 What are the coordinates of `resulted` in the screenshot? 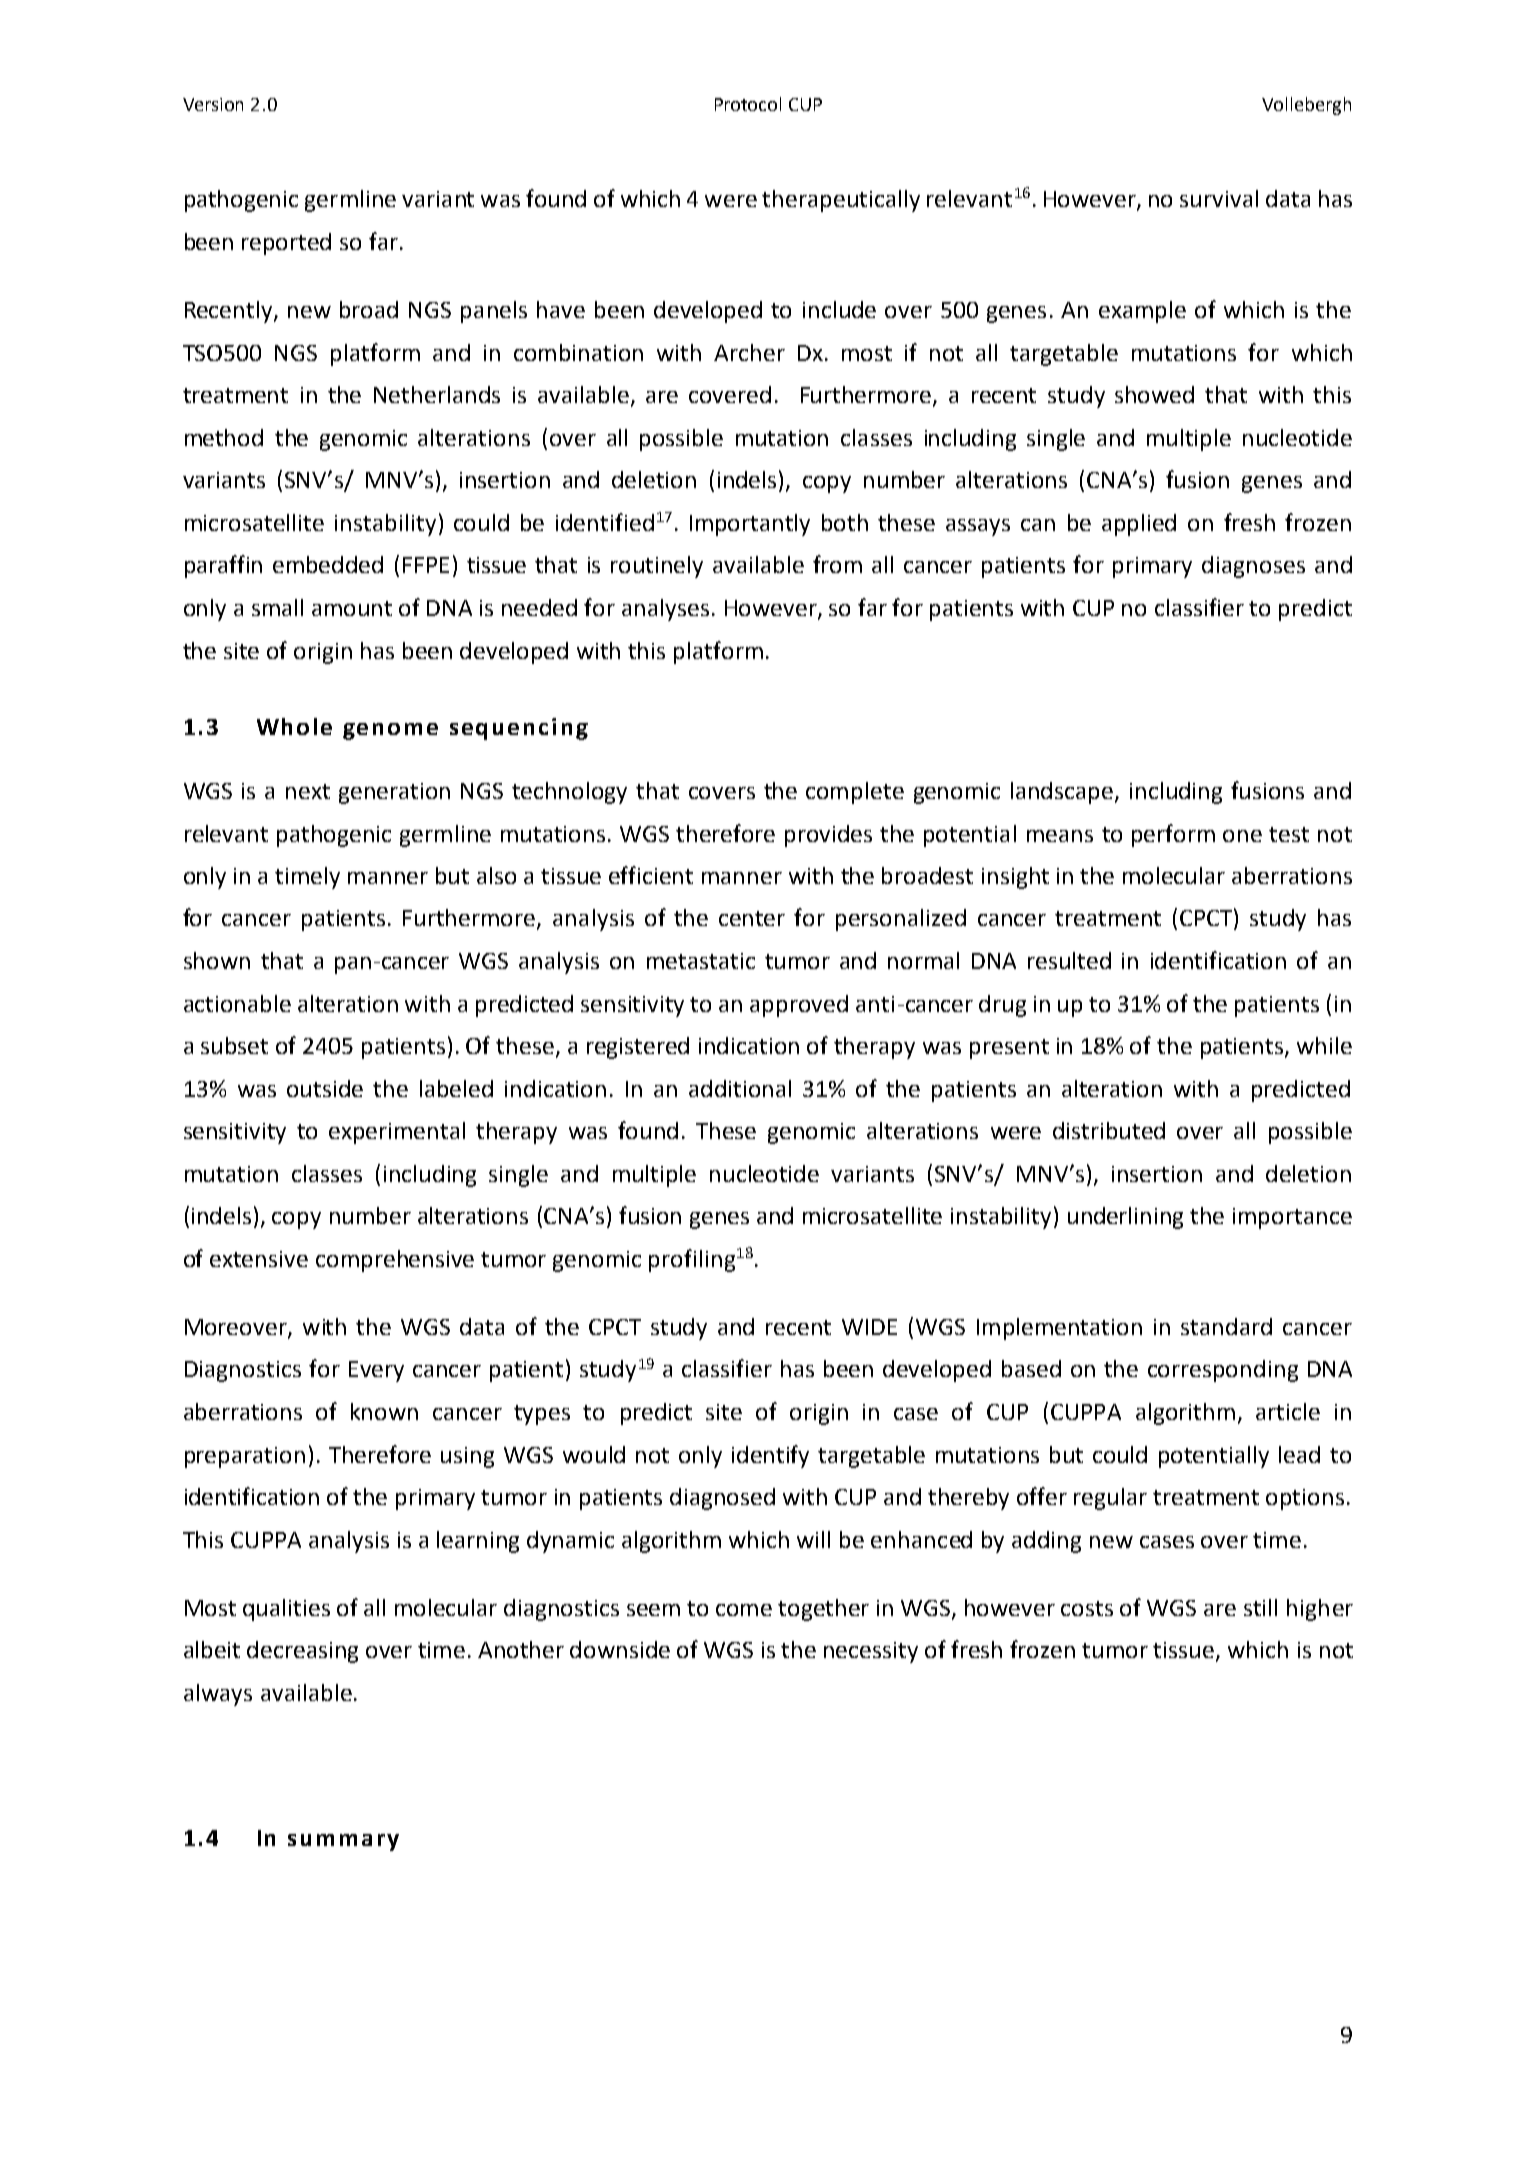 It's located at (1069, 960).
